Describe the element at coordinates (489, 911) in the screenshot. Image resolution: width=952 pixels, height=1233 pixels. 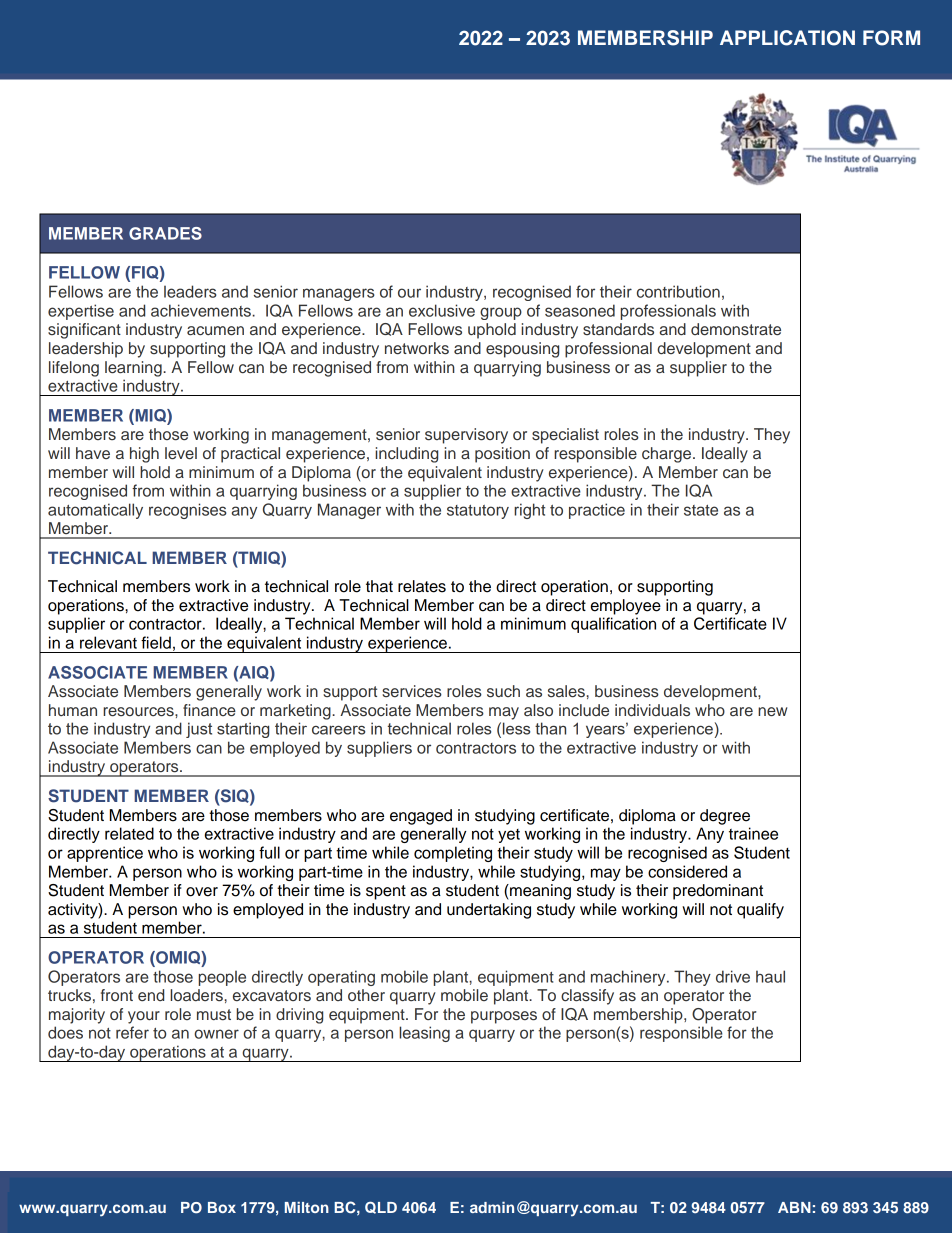
I see `undertaking` at that location.
